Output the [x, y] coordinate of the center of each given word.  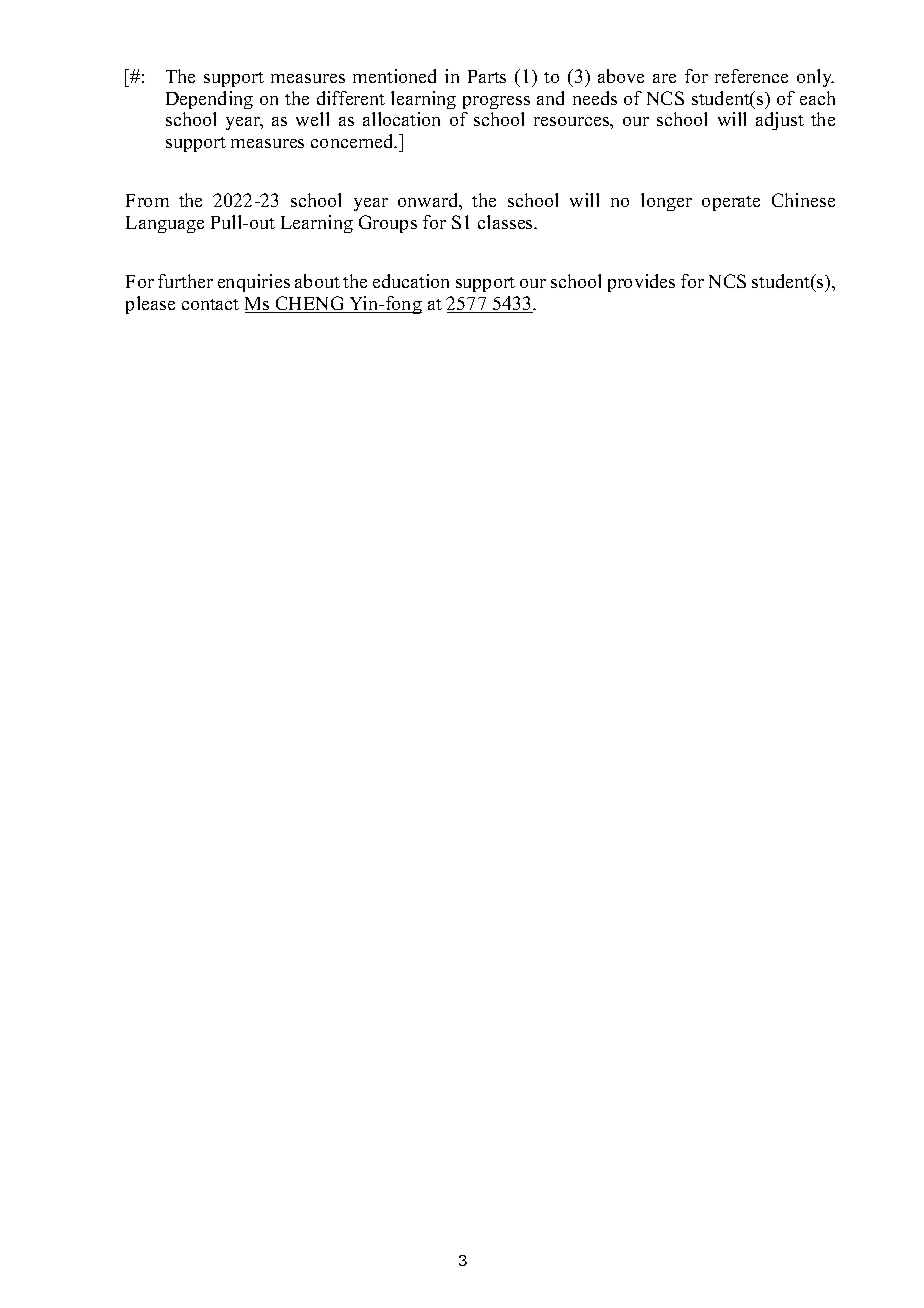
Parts [487, 76]
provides [641, 283]
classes [507, 222]
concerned [353, 141]
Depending [209, 100]
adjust [780, 121]
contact [210, 304]
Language [165, 224]
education [411, 281]
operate [731, 203]
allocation [401, 119]
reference [751, 76]
